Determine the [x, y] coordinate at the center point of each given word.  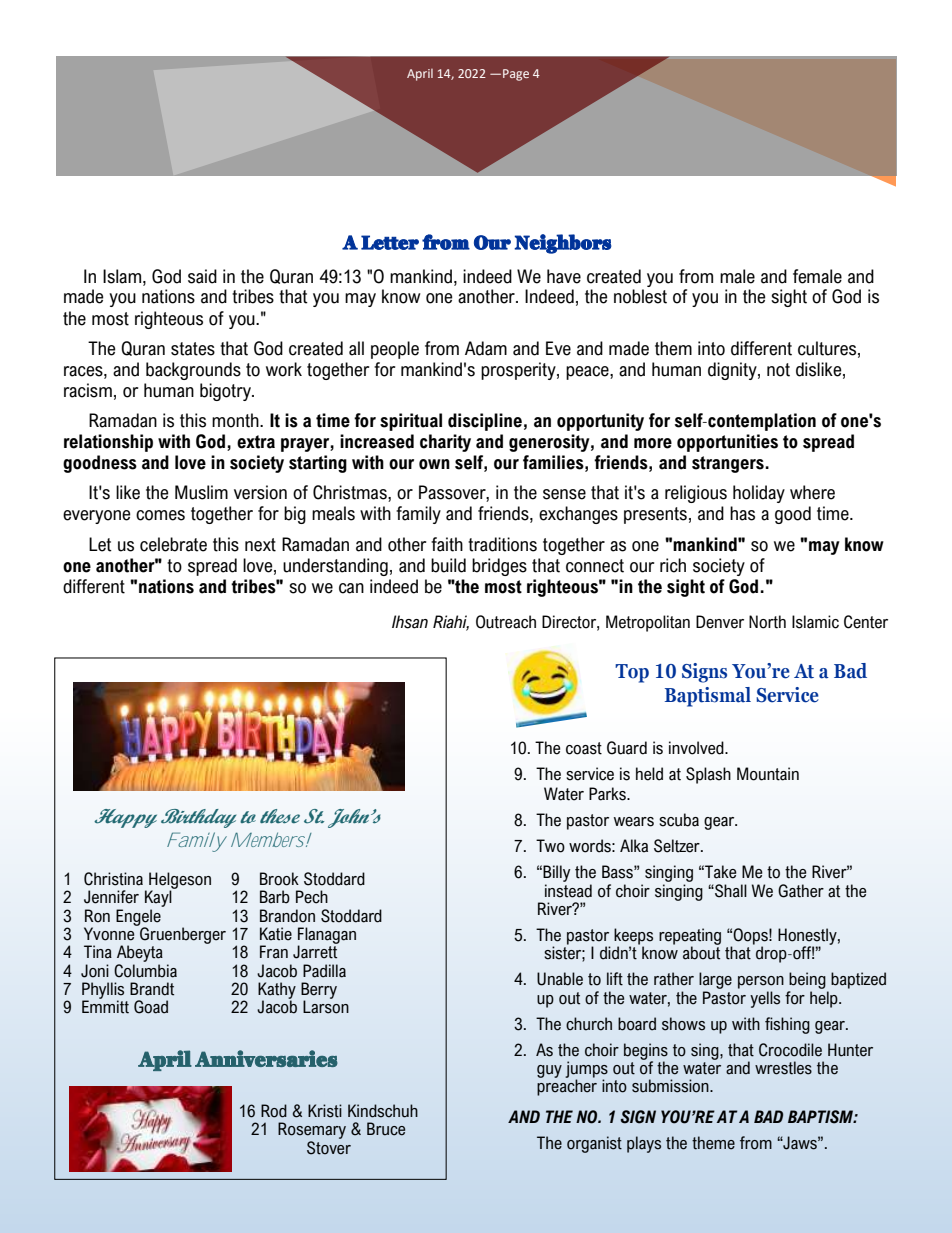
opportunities [727, 443]
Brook [279, 879]
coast [584, 748]
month [236, 420]
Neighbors [563, 244]
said [202, 276]
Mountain [768, 774]
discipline [485, 422]
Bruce [386, 1129]
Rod [274, 1111]
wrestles [783, 1068]
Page [516, 75]
